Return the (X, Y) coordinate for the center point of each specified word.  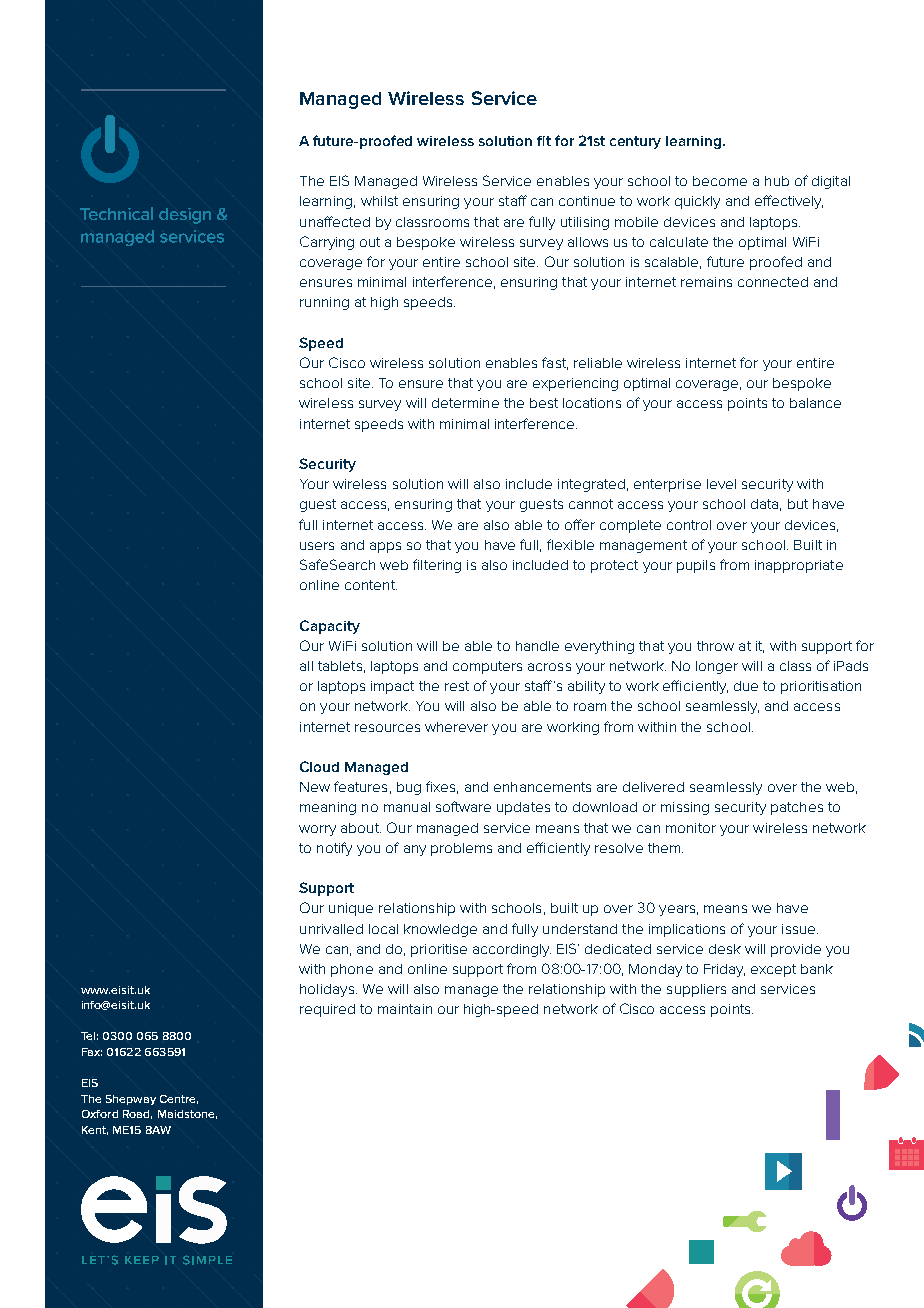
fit (544, 141)
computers (487, 667)
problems (461, 849)
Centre (179, 1099)
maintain (405, 1009)
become (720, 181)
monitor (691, 828)
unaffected (335, 221)
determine (465, 403)
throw (715, 646)
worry (317, 830)
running (324, 303)
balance (815, 403)
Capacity (330, 627)
